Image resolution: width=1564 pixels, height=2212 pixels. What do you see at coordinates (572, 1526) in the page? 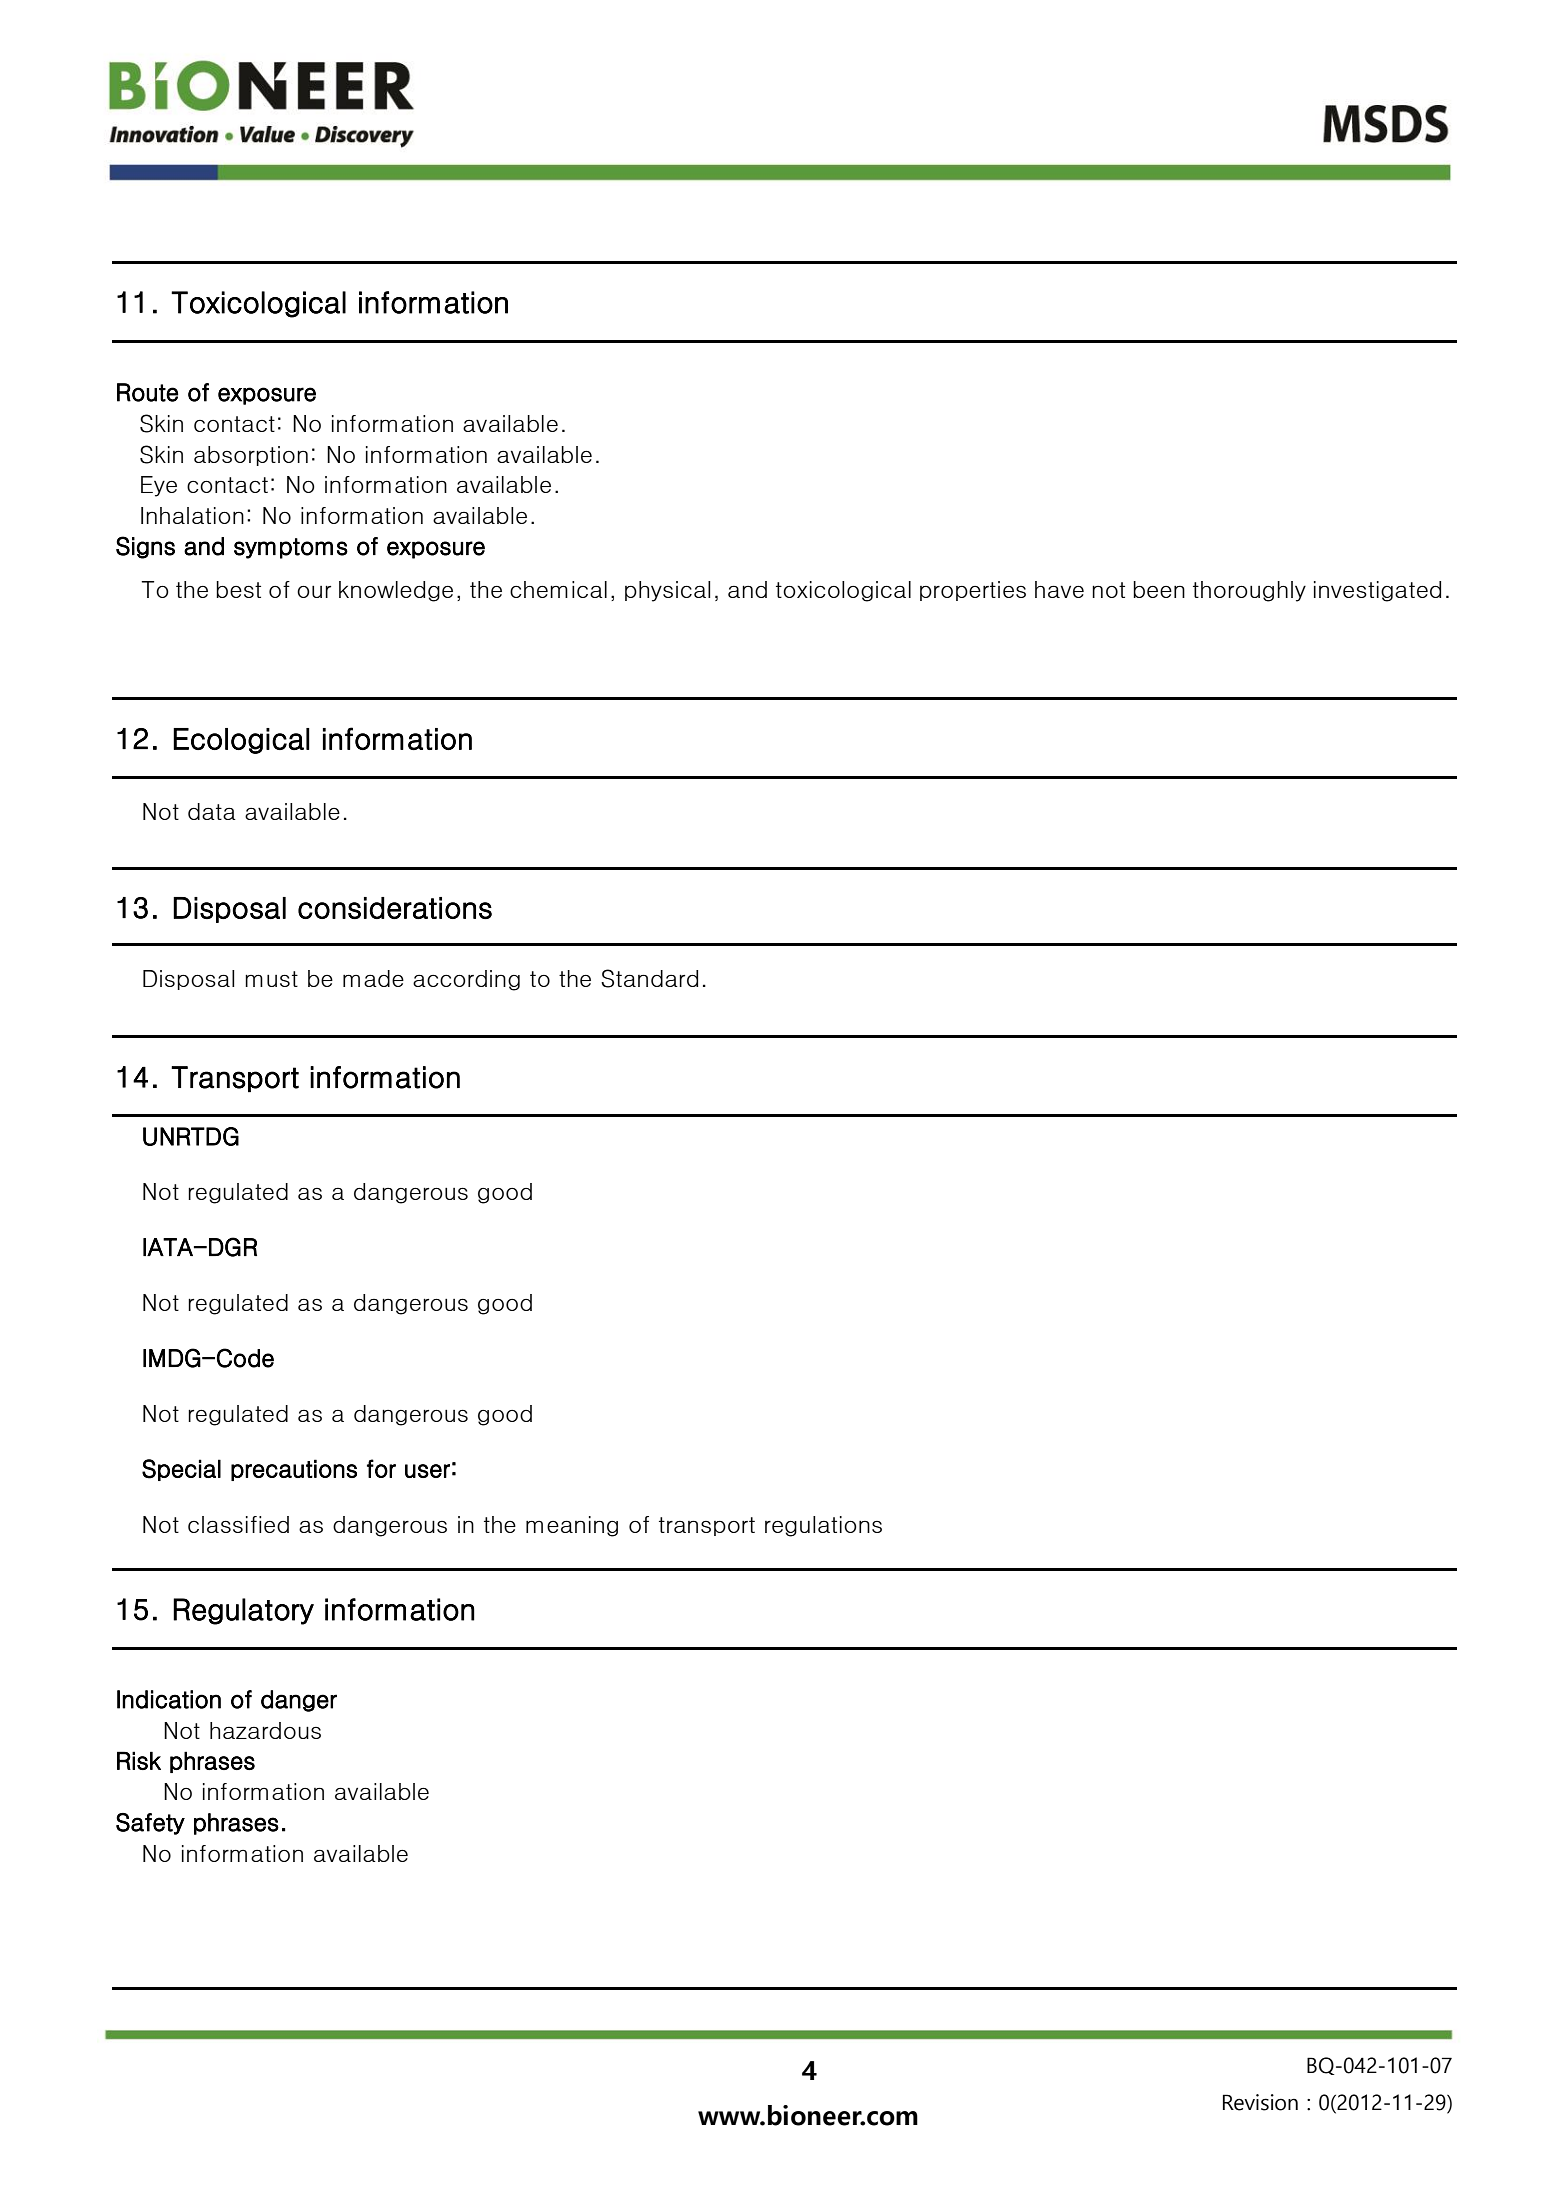
I see `meaning` at bounding box center [572, 1526].
